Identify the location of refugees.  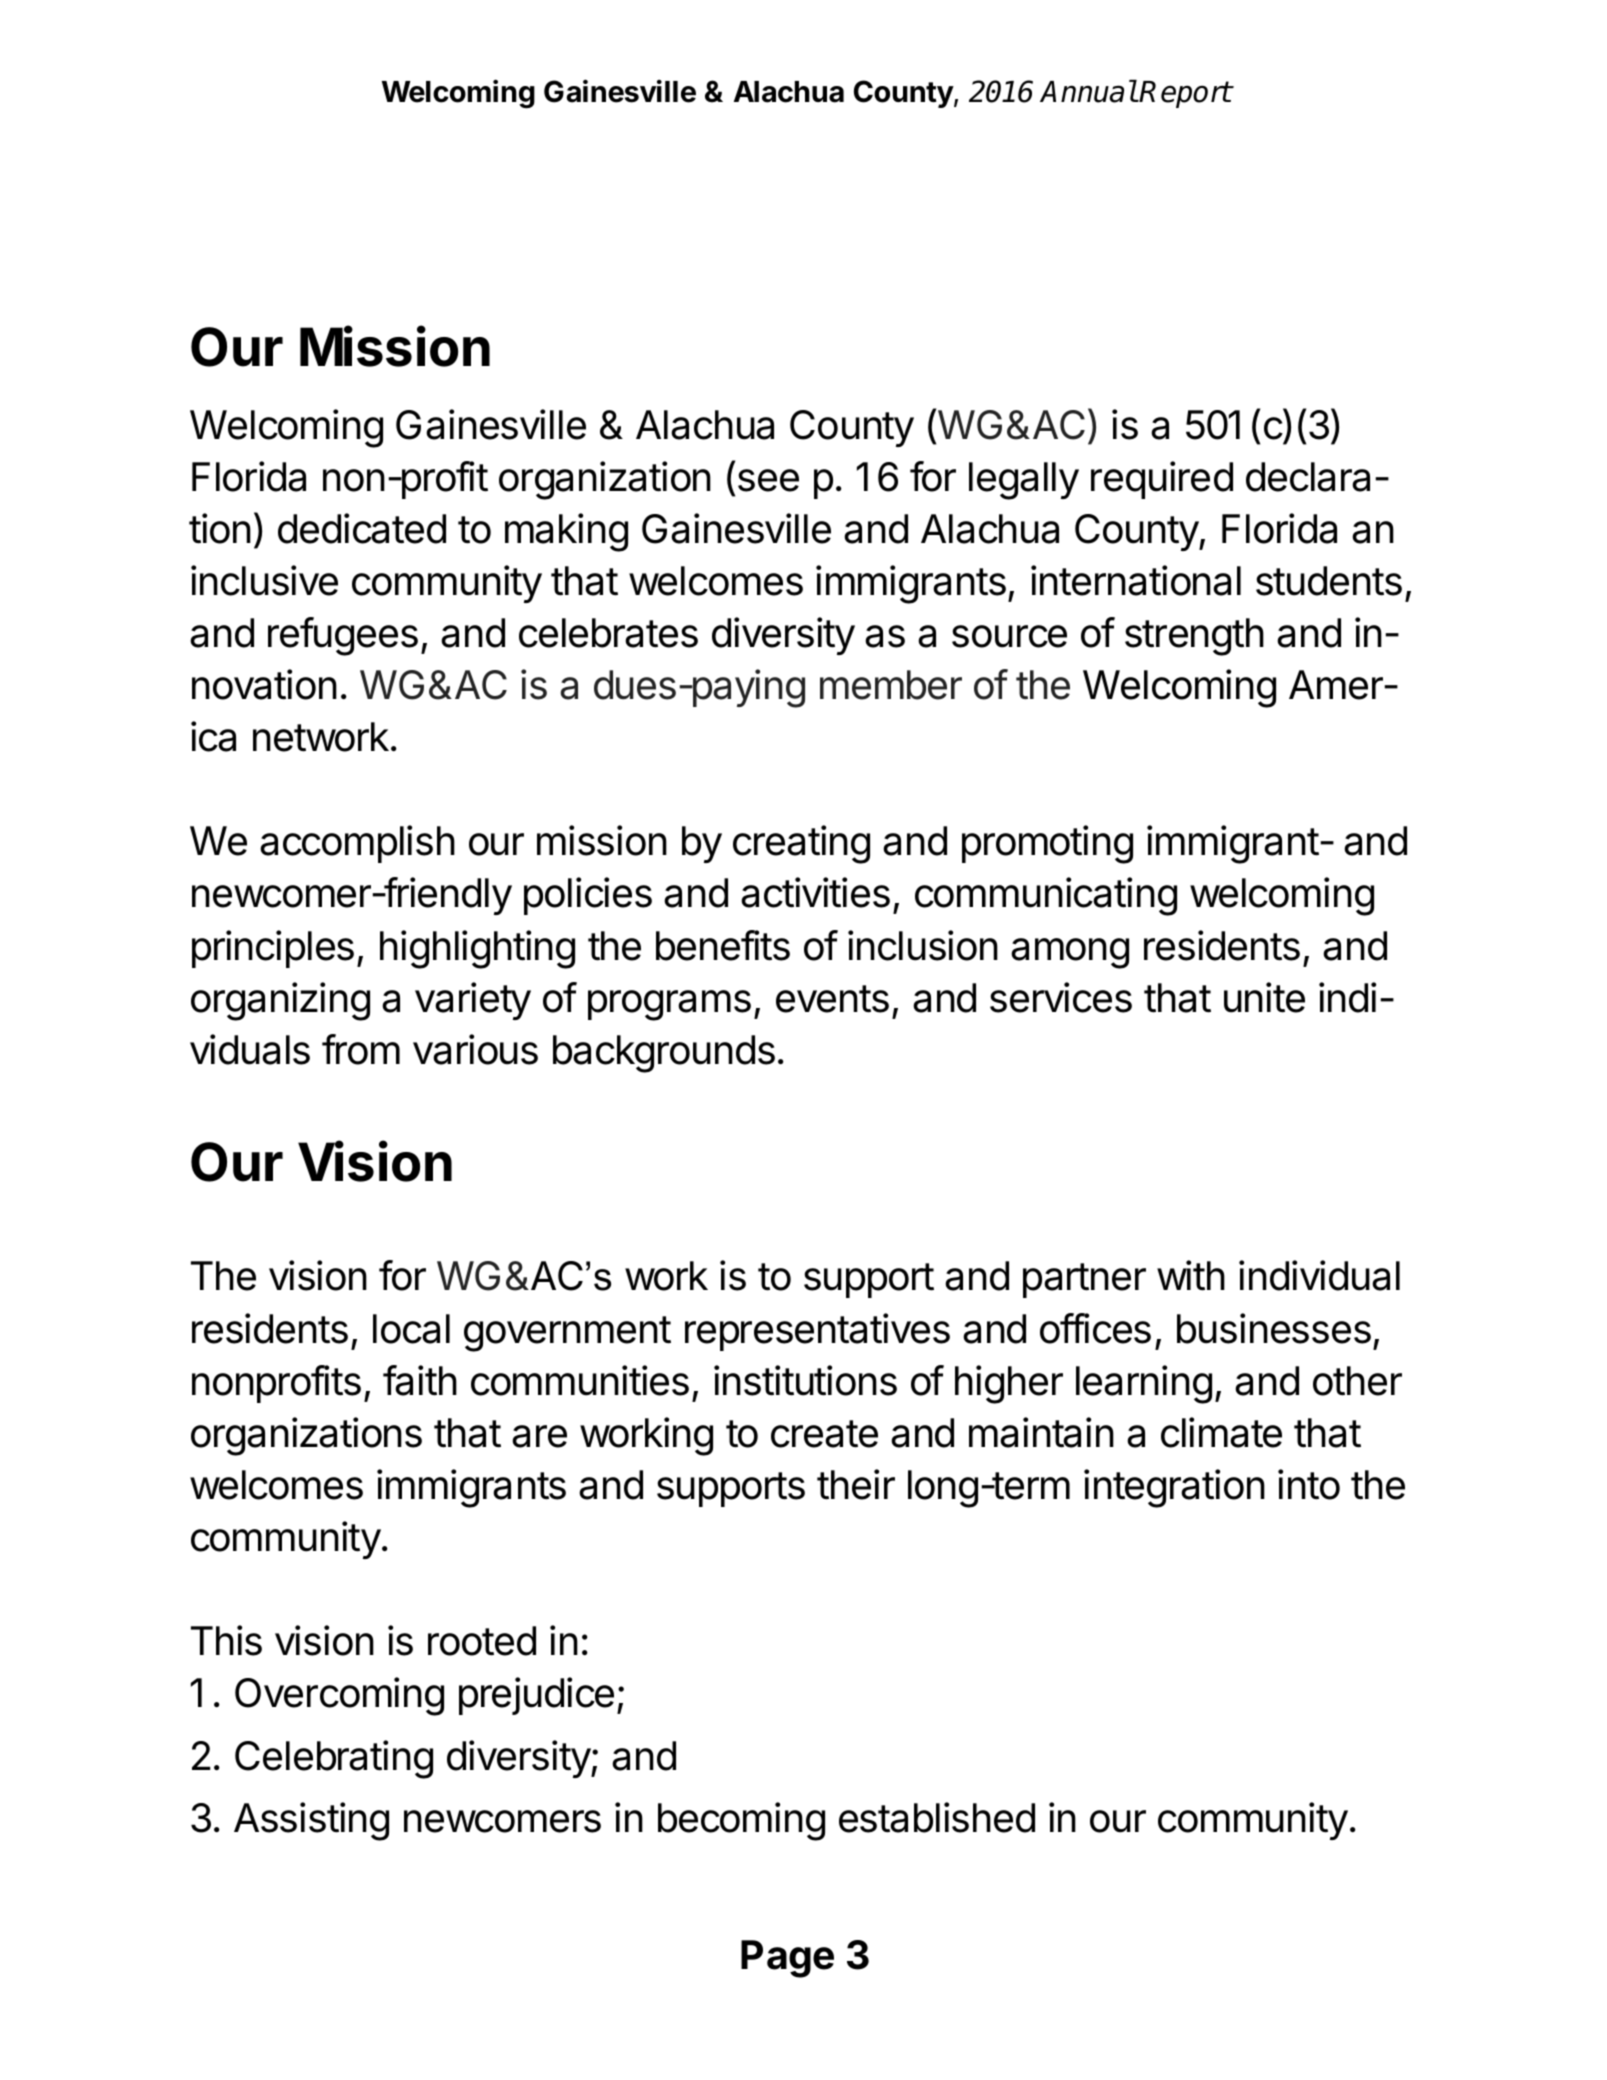
(343, 636).
